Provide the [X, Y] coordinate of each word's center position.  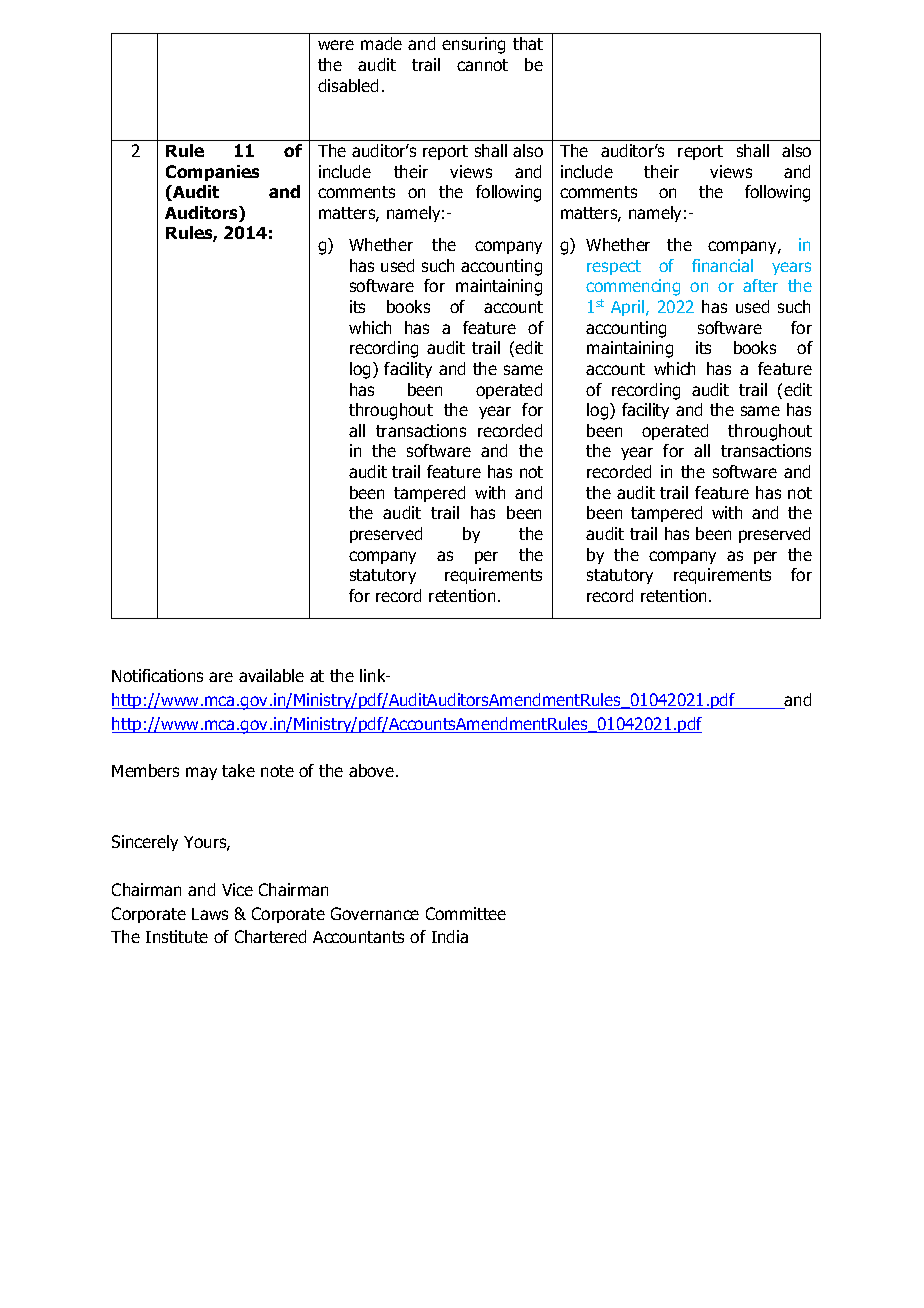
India [450, 936]
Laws [210, 914]
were [336, 45]
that [528, 43]
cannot [482, 65]
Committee [466, 913]
